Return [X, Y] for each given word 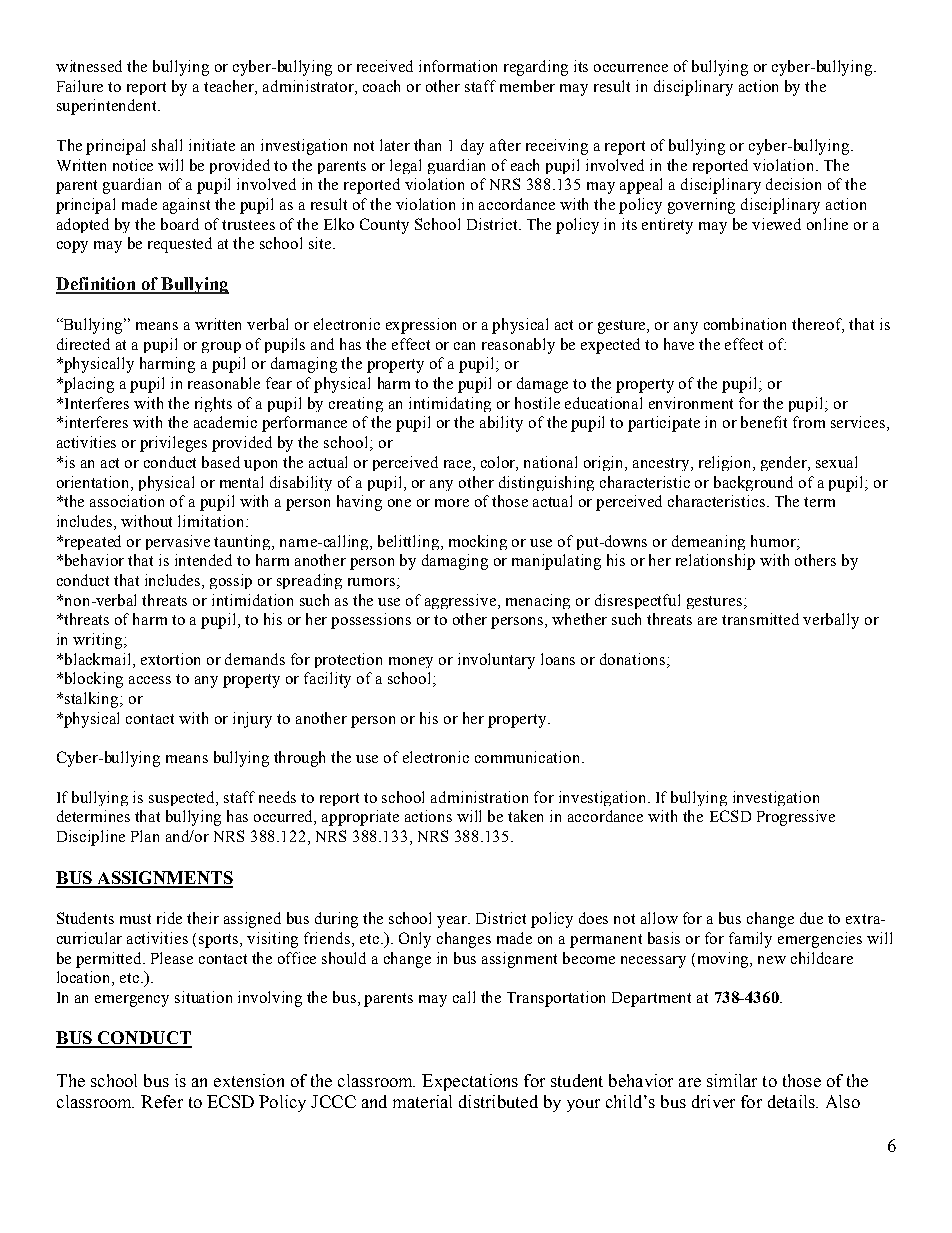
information [458, 66]
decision [793, 184]
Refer [162, 1101]
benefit [764, 422]
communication [529, 757]
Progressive [796, 818]
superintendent [108, 107]
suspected [183, 798]
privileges [173, 444]
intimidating [450, 404]
